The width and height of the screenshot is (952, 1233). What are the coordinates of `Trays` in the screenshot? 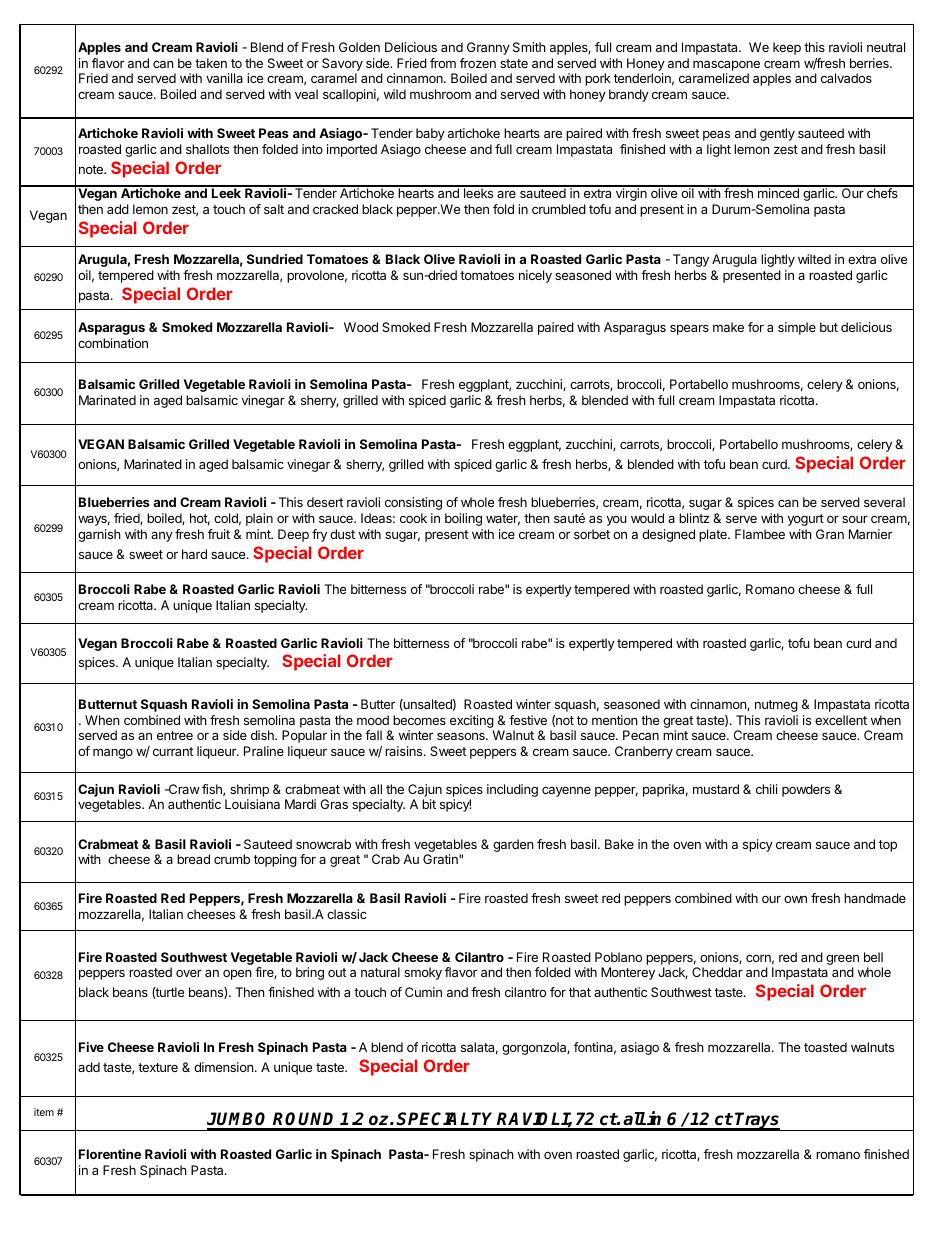 It's located at (757, 1121).
